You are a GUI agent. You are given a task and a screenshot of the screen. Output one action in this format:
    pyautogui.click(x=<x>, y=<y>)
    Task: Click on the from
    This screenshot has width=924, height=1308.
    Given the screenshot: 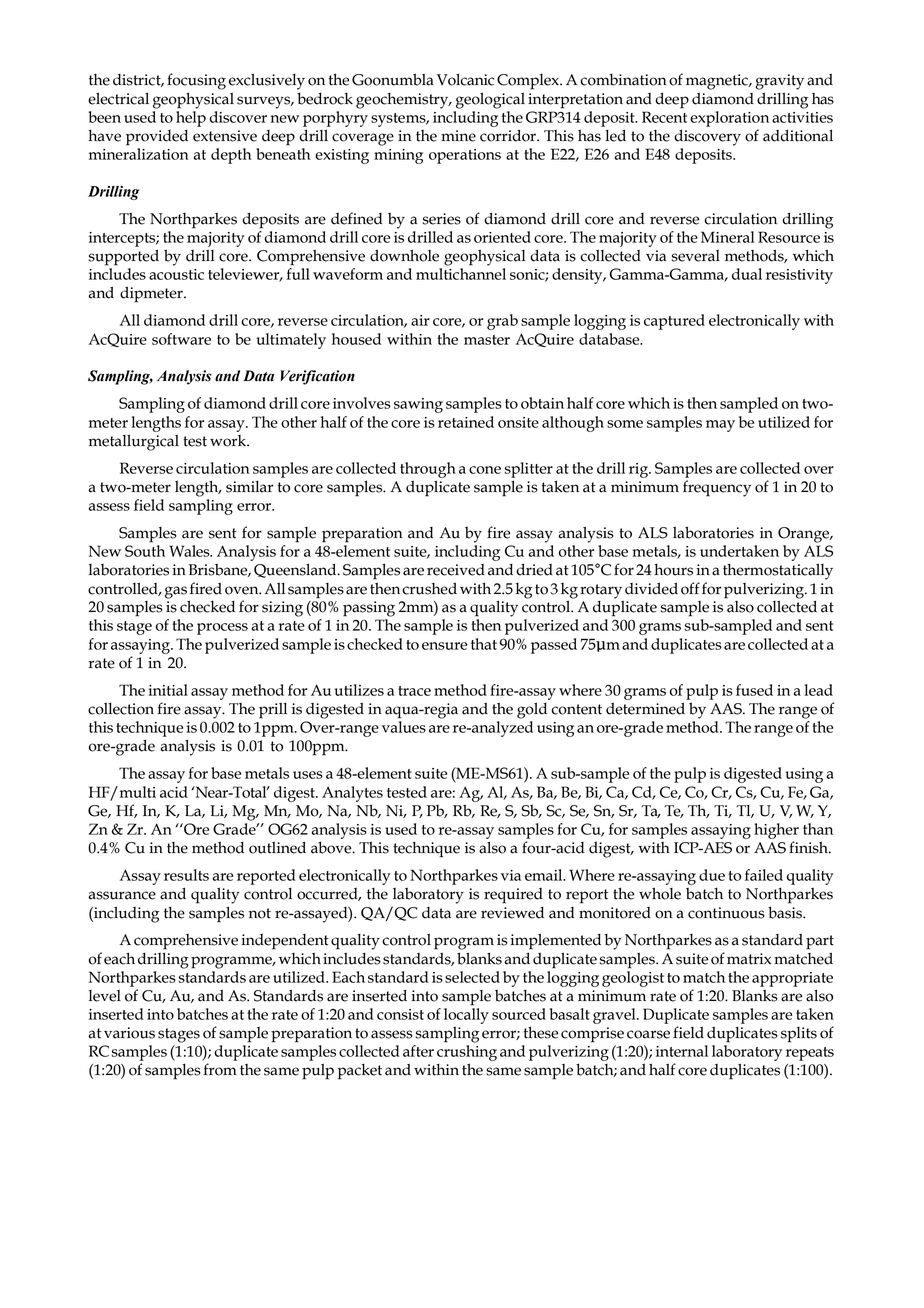 What is the action you would take?
    pyautogui.click(x=220, y=1069)
